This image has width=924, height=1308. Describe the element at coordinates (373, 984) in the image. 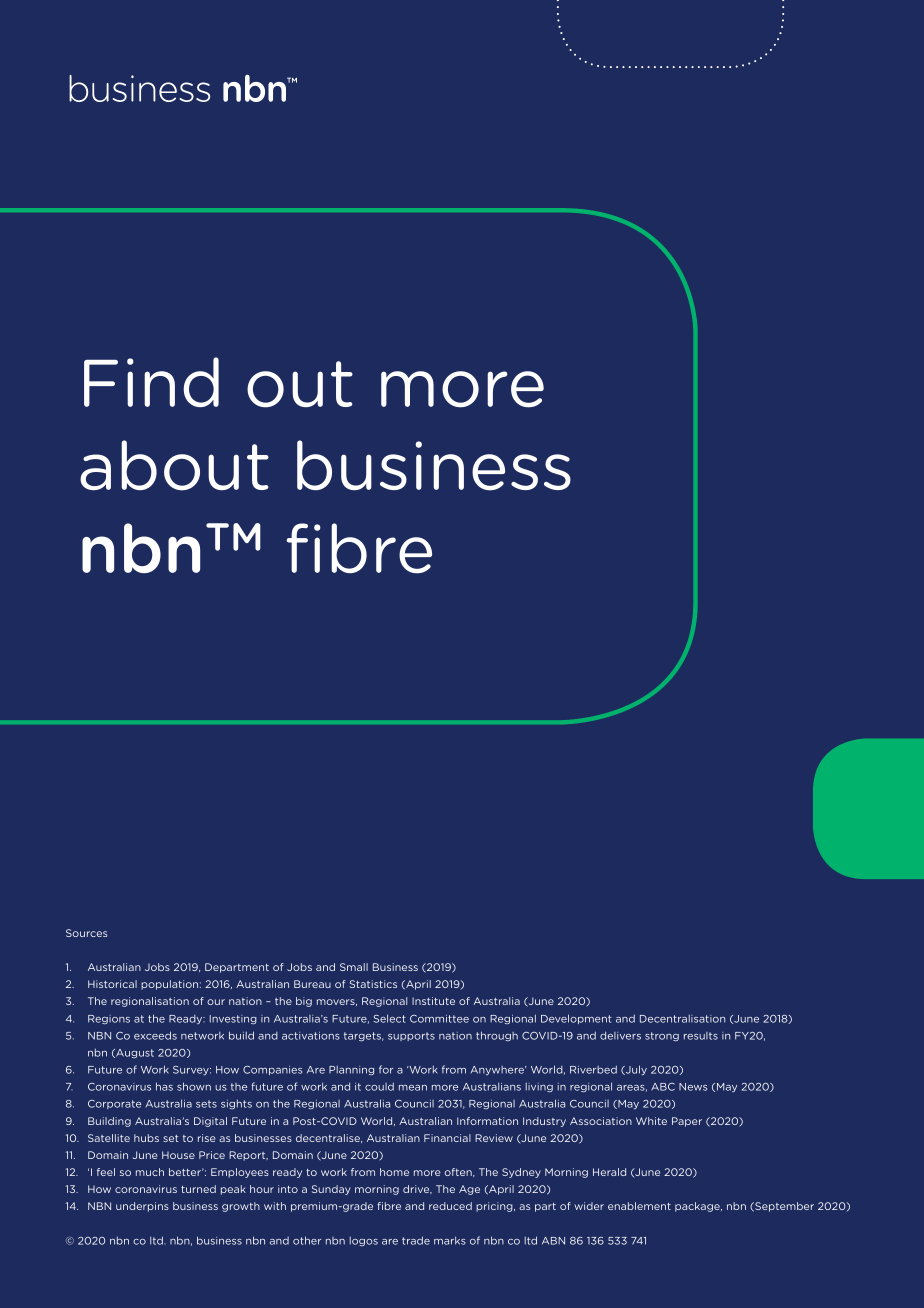

I see `Statistics` at that location.
